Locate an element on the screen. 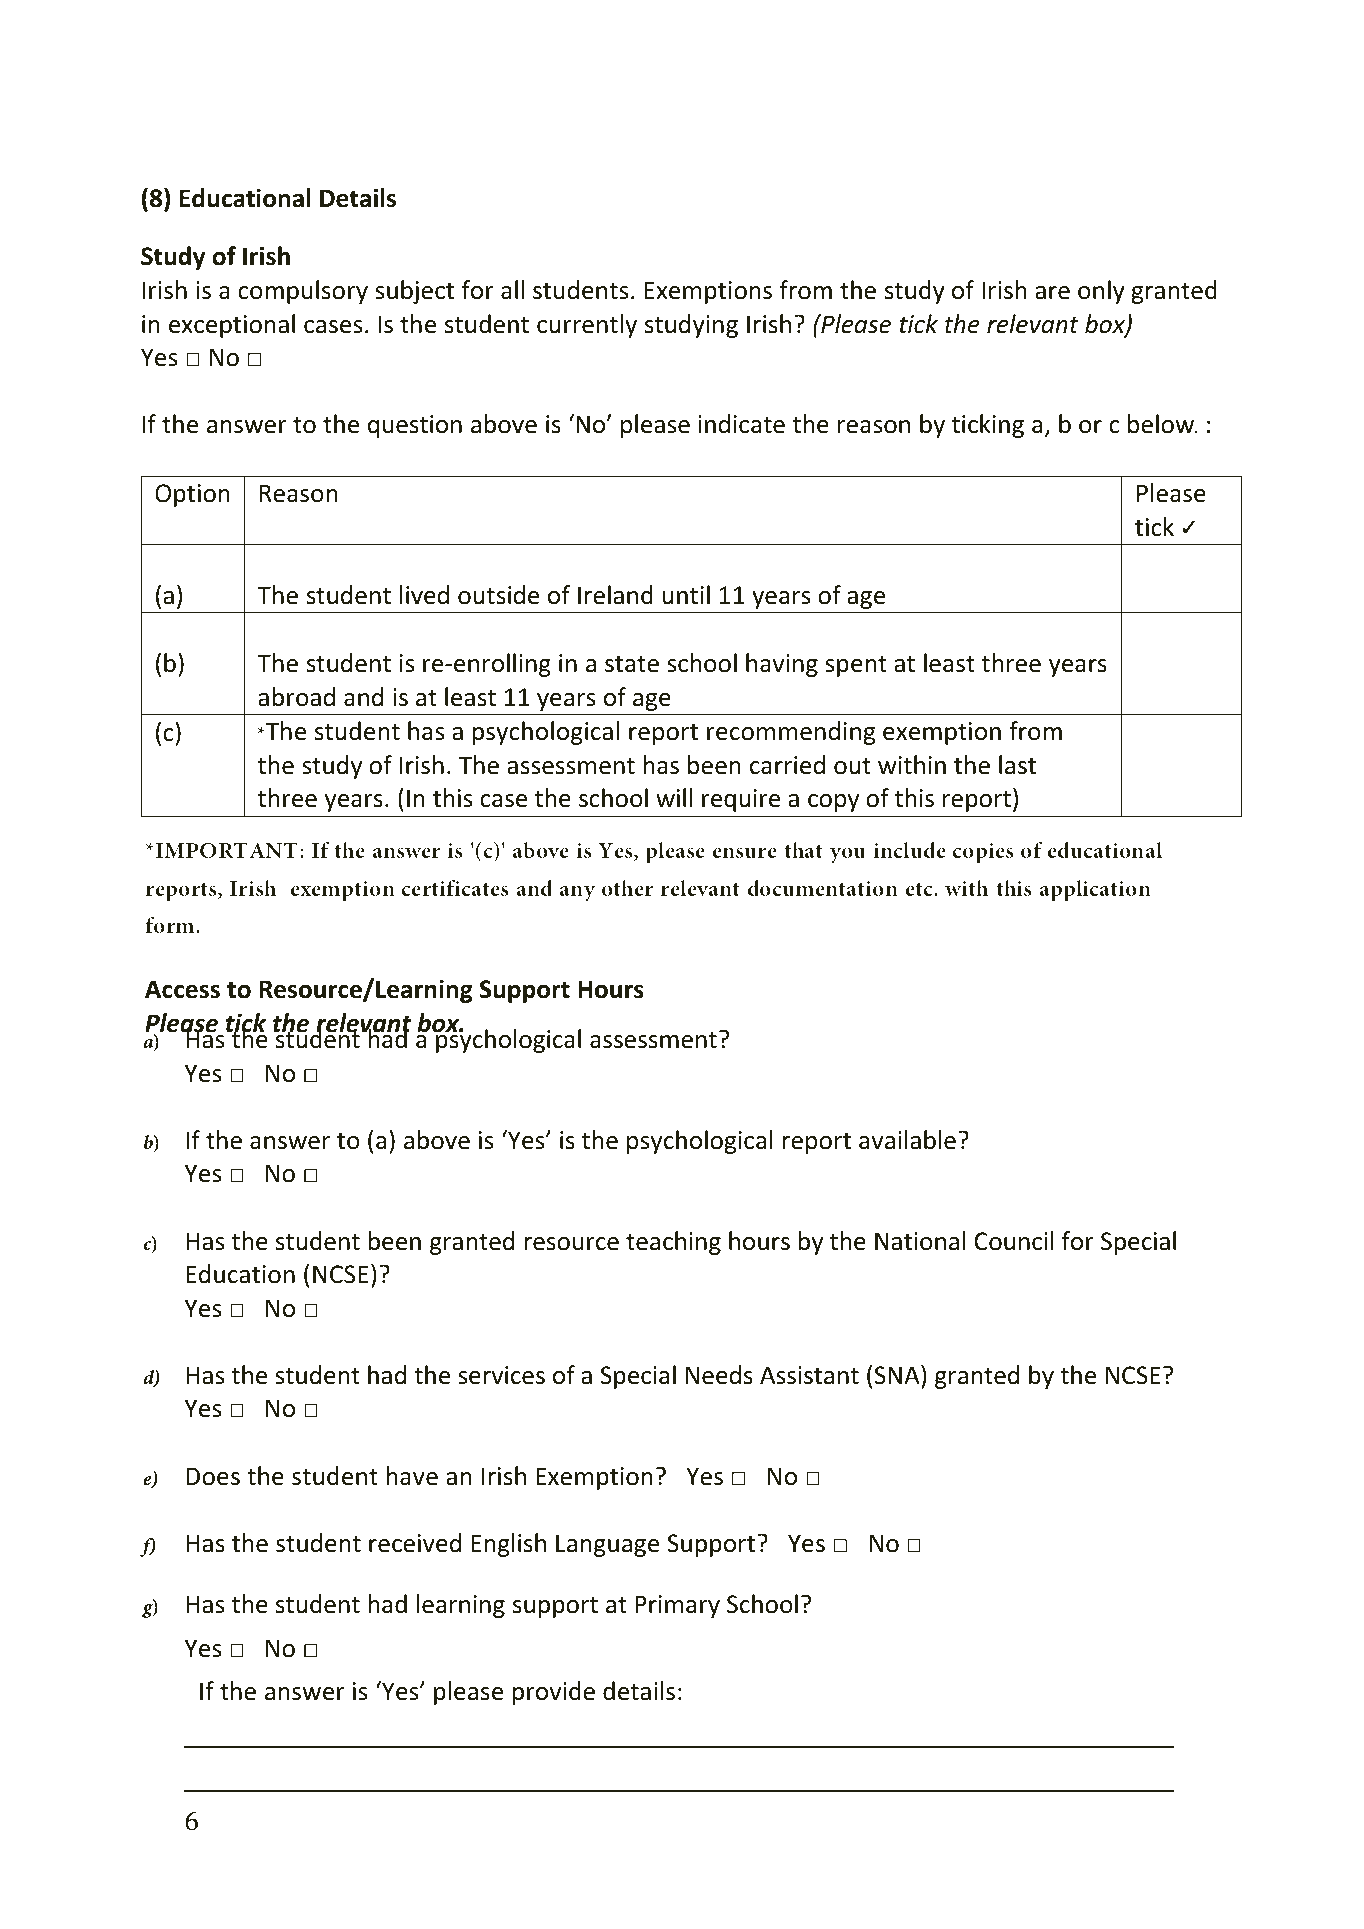 The image size is (1364, 1929). currently is located at coordinates (587, 326).
